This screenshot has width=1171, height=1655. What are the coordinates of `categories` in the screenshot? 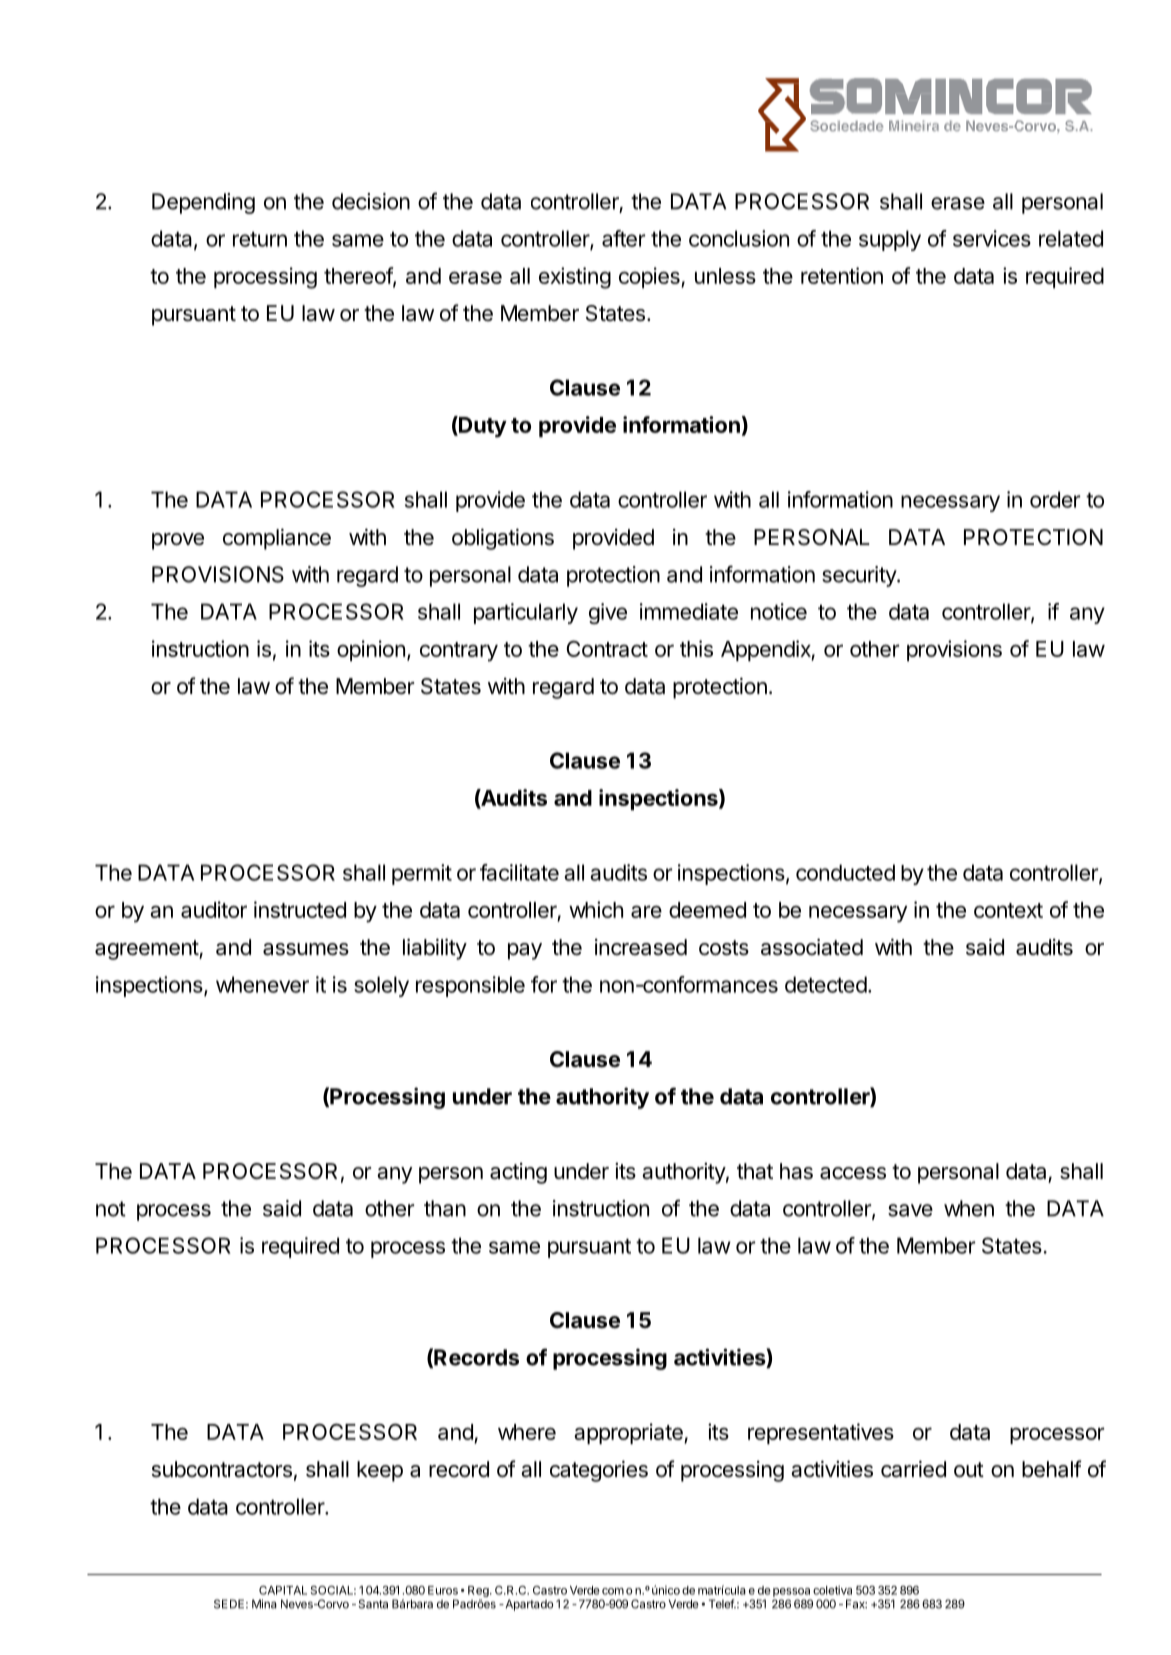 It's located at (599, 1471).
